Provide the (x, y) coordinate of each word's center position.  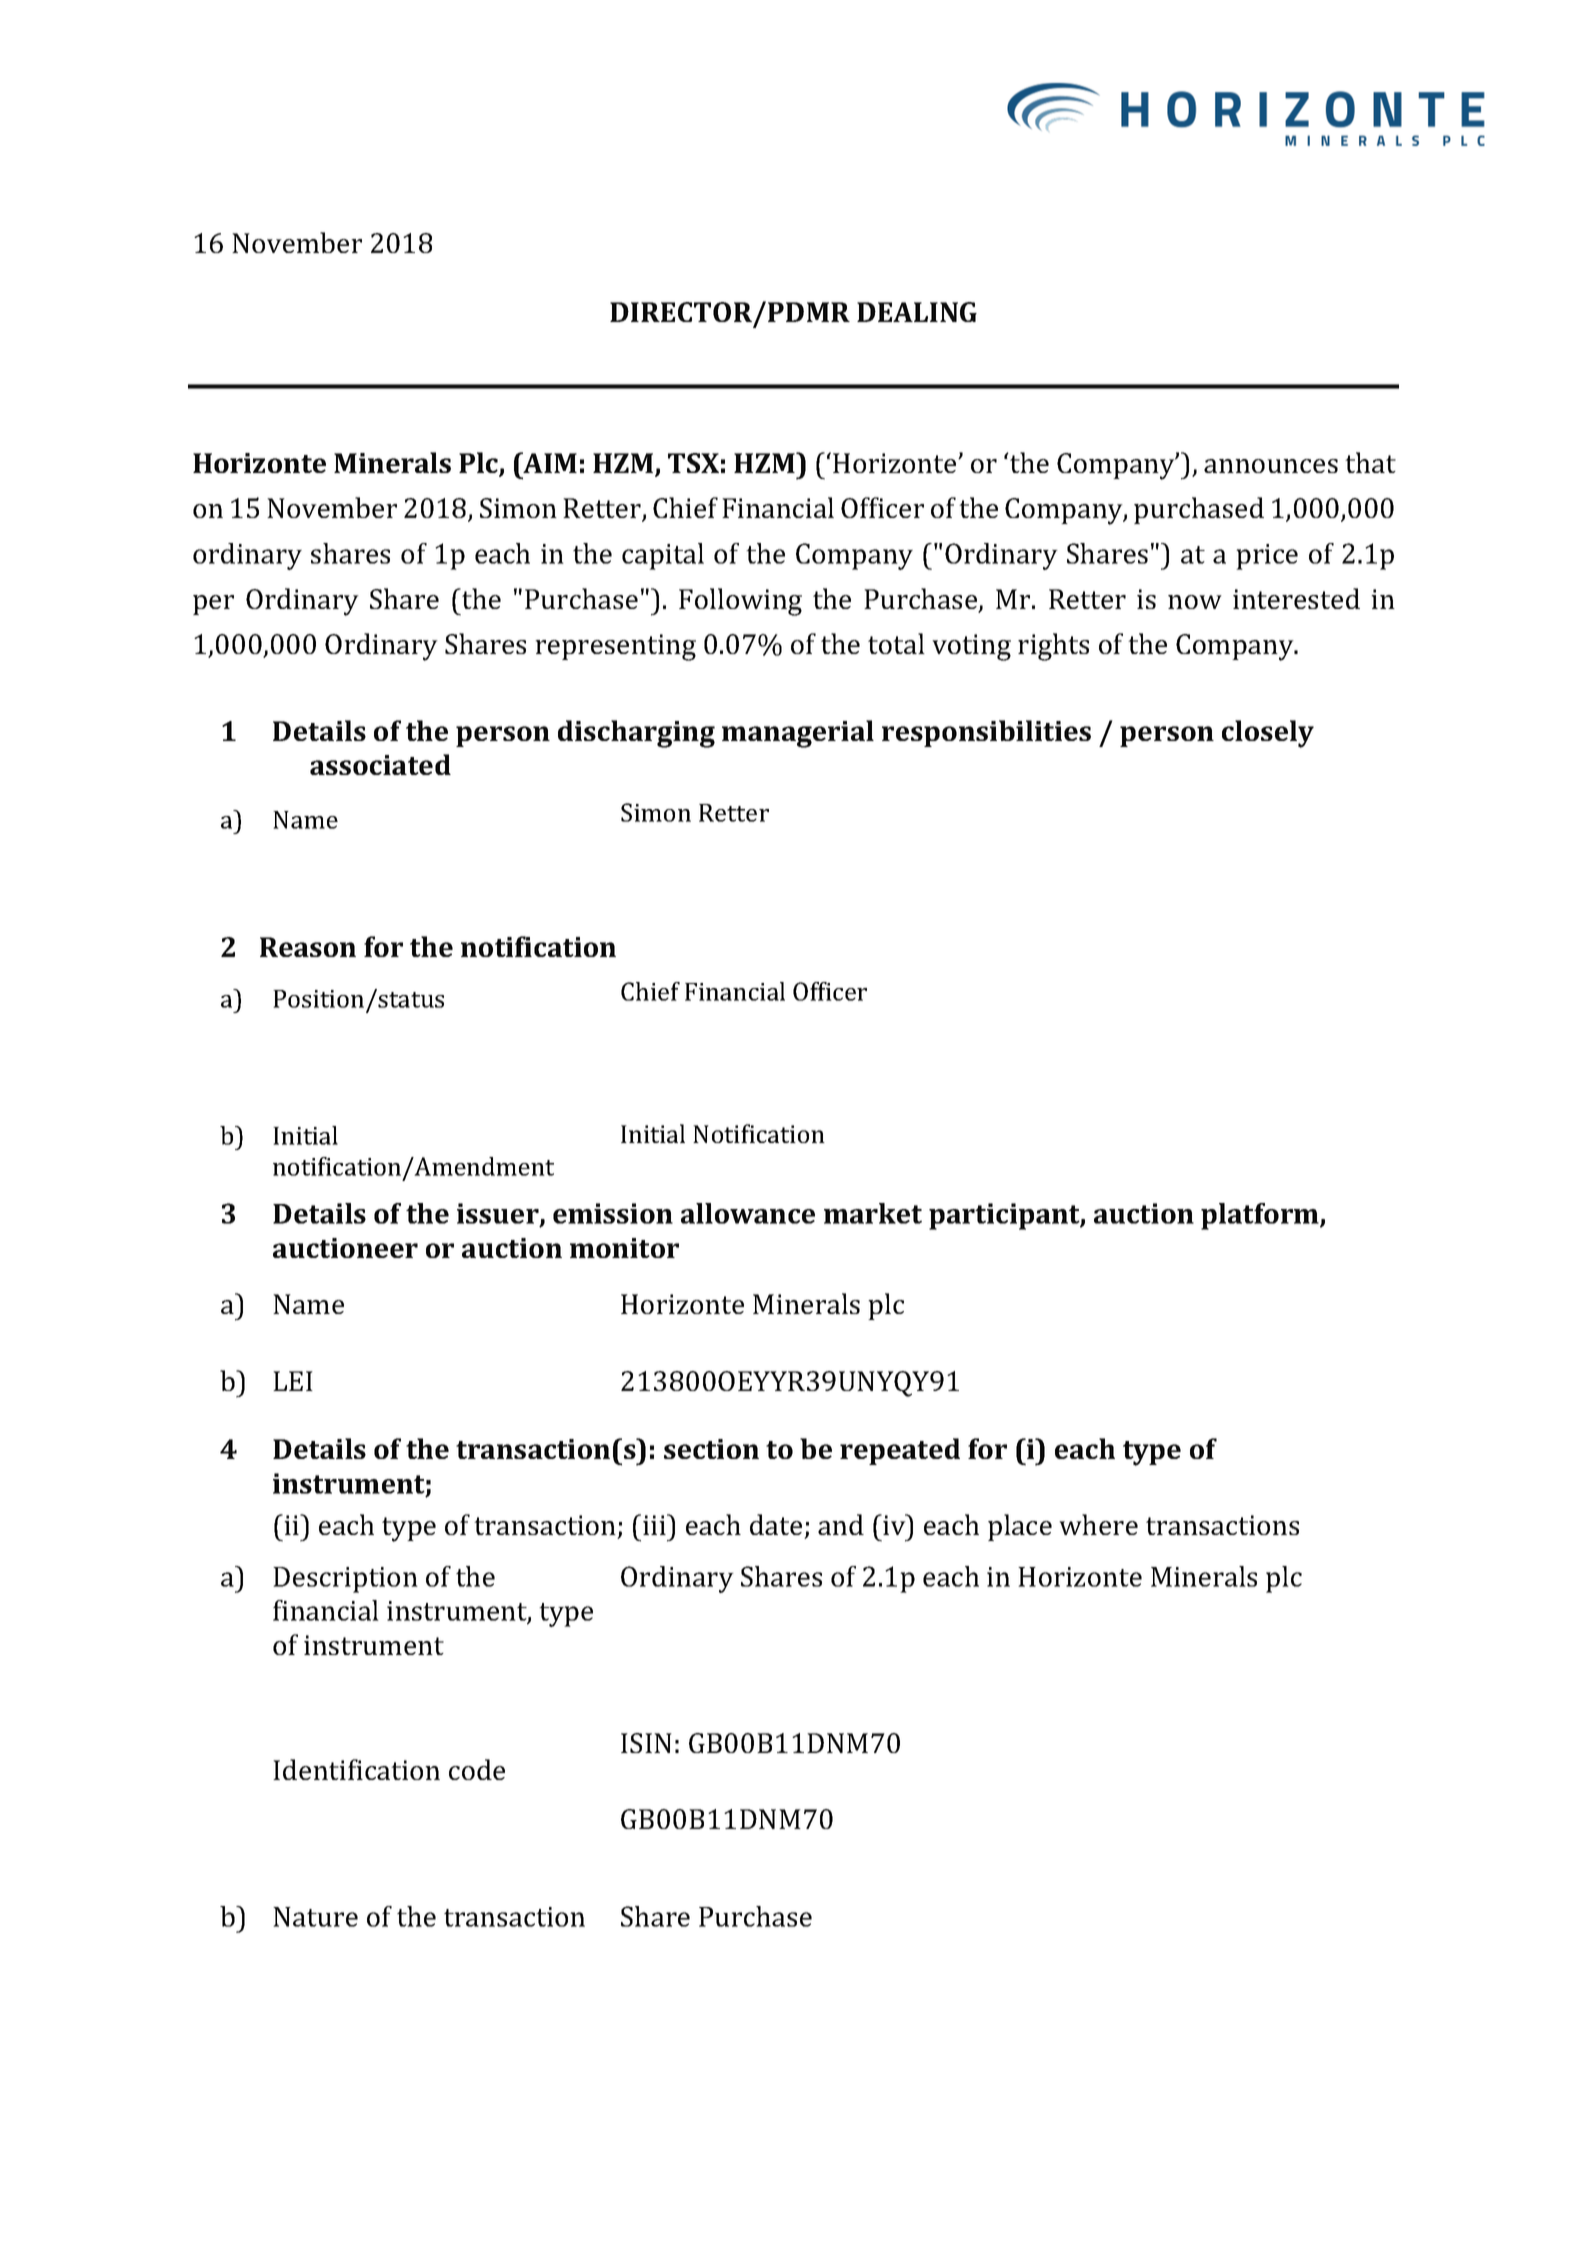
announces (1271, 466)
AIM (549, 462)
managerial (798, 734)
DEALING (917, 312)
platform (1261, 1216)
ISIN (646, 1743)
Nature (315, 1917)
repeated (900, 1451)
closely (1268, 734)
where (1098, 1524)
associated (380, 764)
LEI (293, 1381)
